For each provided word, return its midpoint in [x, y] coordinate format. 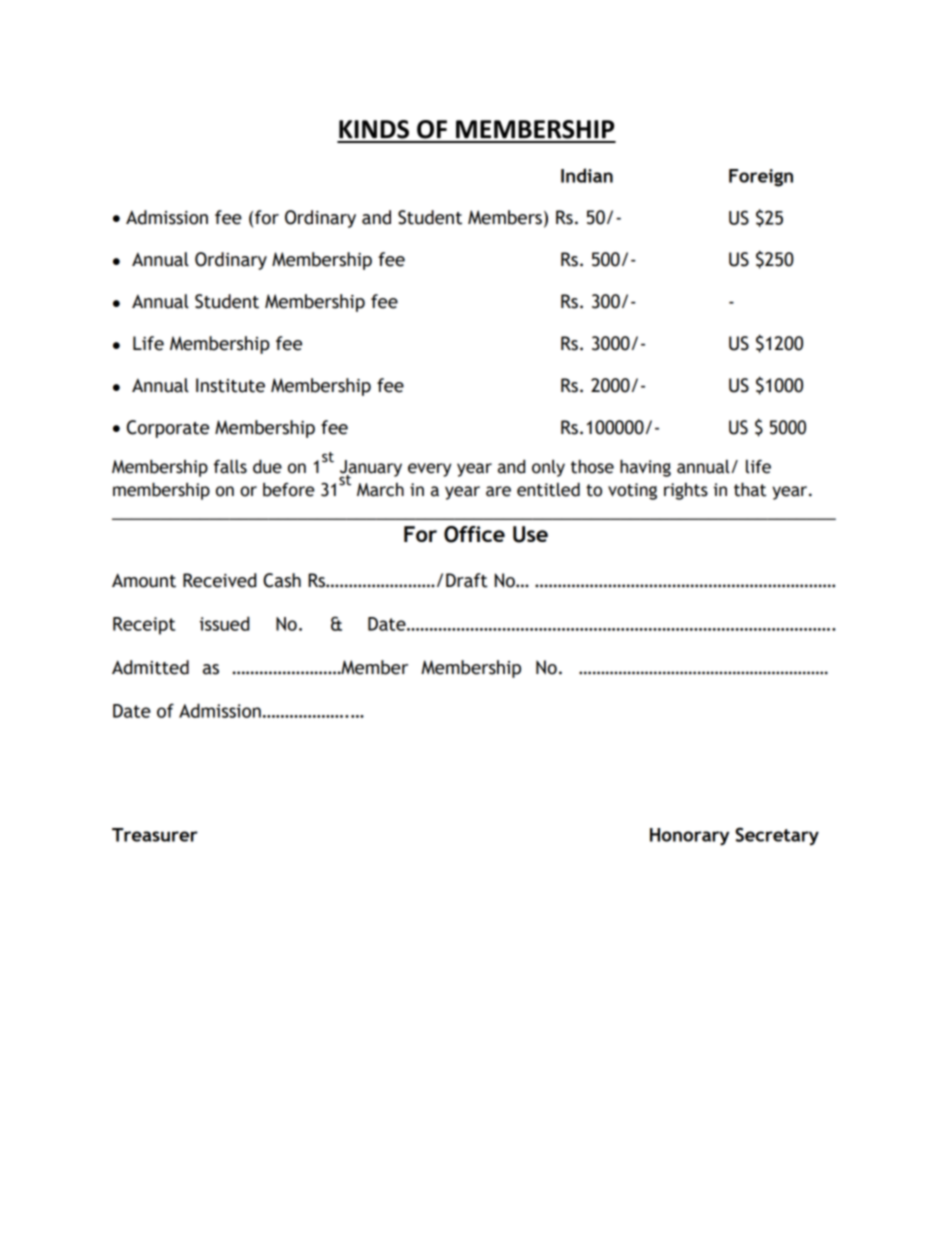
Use [530, 534]
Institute [230, 385]
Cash [282, 580]
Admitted [150, 667]
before [289, 490]
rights [686, 491]
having [645, 468]
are [498, 491]
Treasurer [155, 835]
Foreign [761, 178]
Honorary [689, 837]
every [429, 470]
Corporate [168, 429]
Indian [587, 175]
